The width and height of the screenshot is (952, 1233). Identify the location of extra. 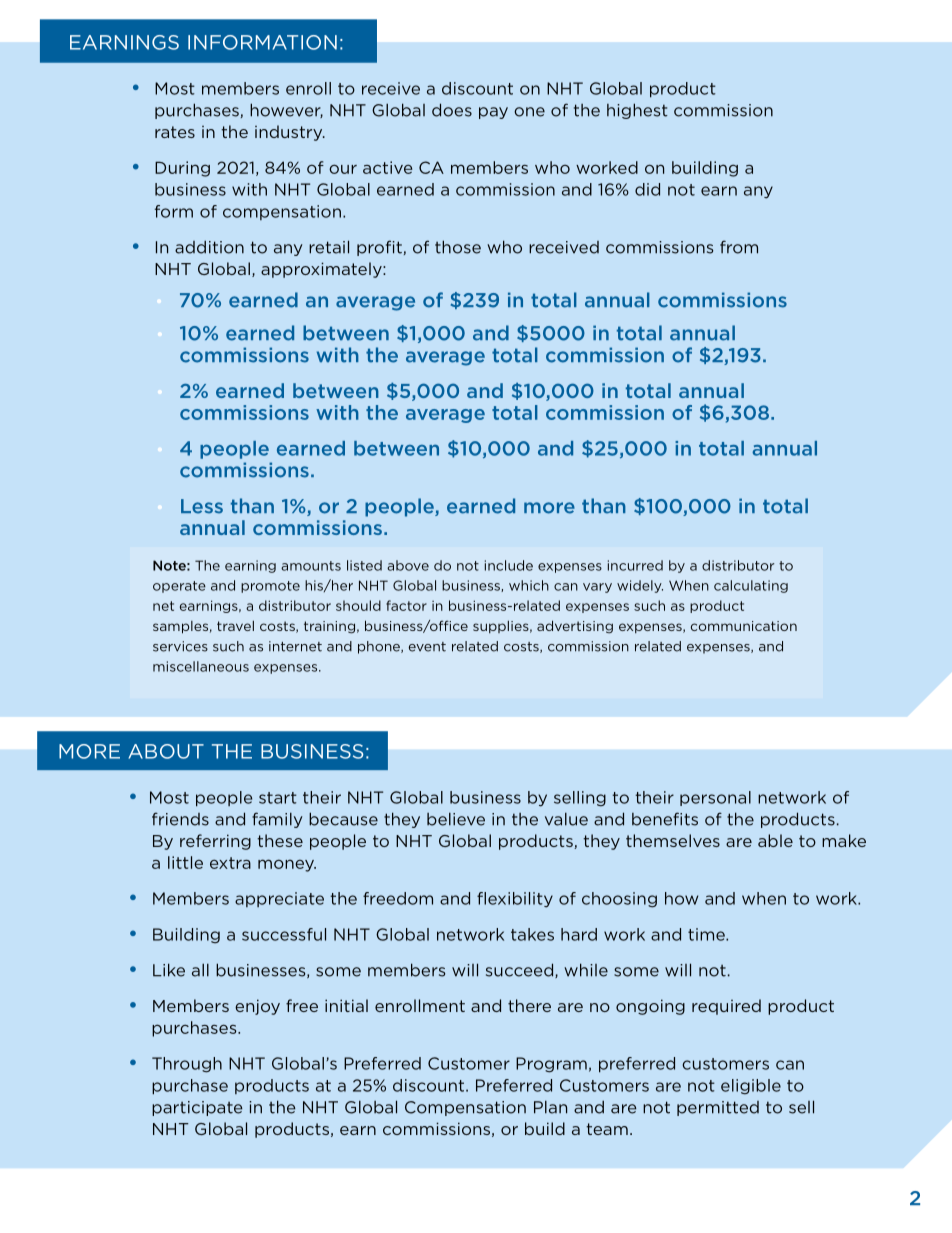
(230, 863).
